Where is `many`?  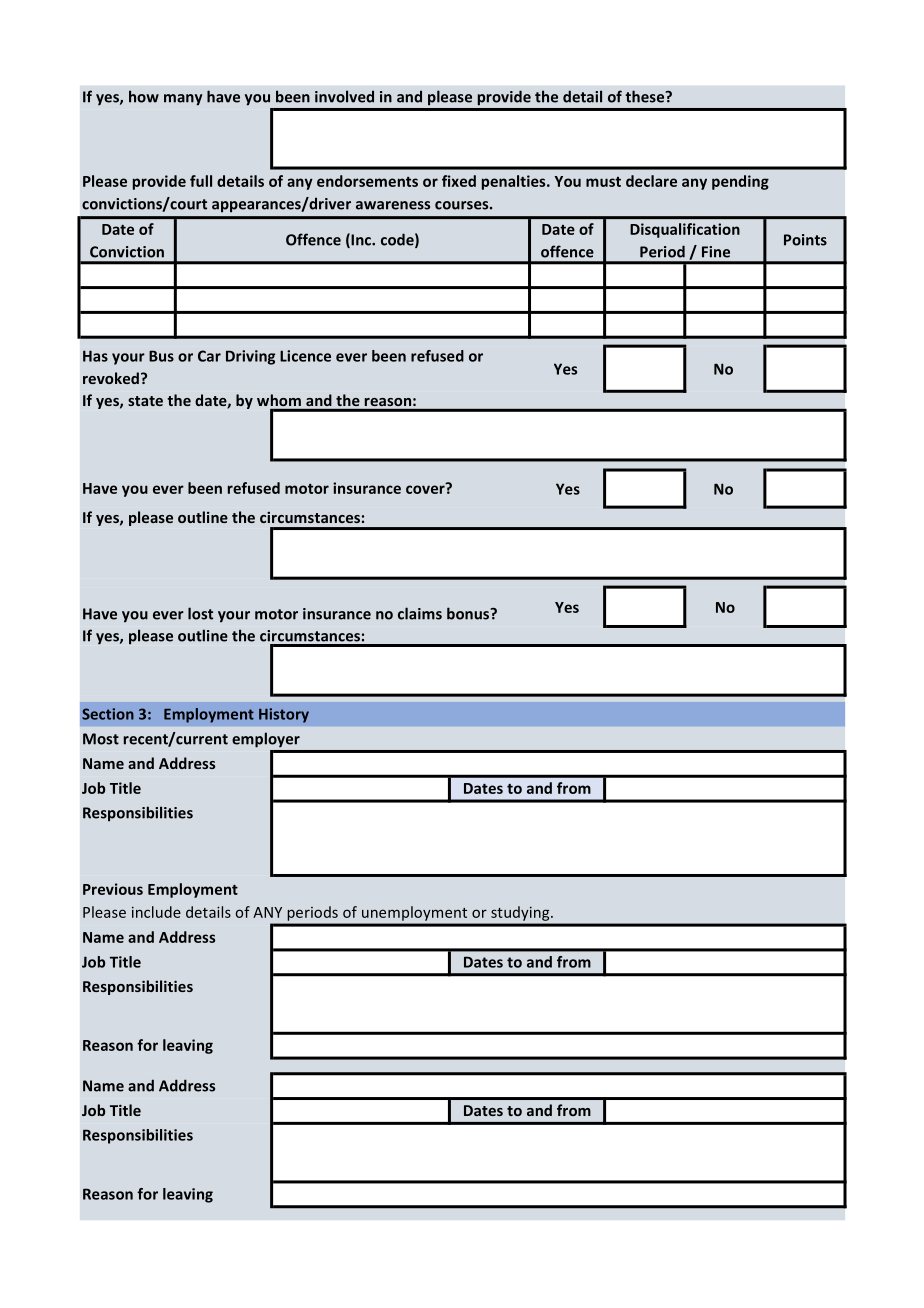
many is located at coordinates (183, 100).
